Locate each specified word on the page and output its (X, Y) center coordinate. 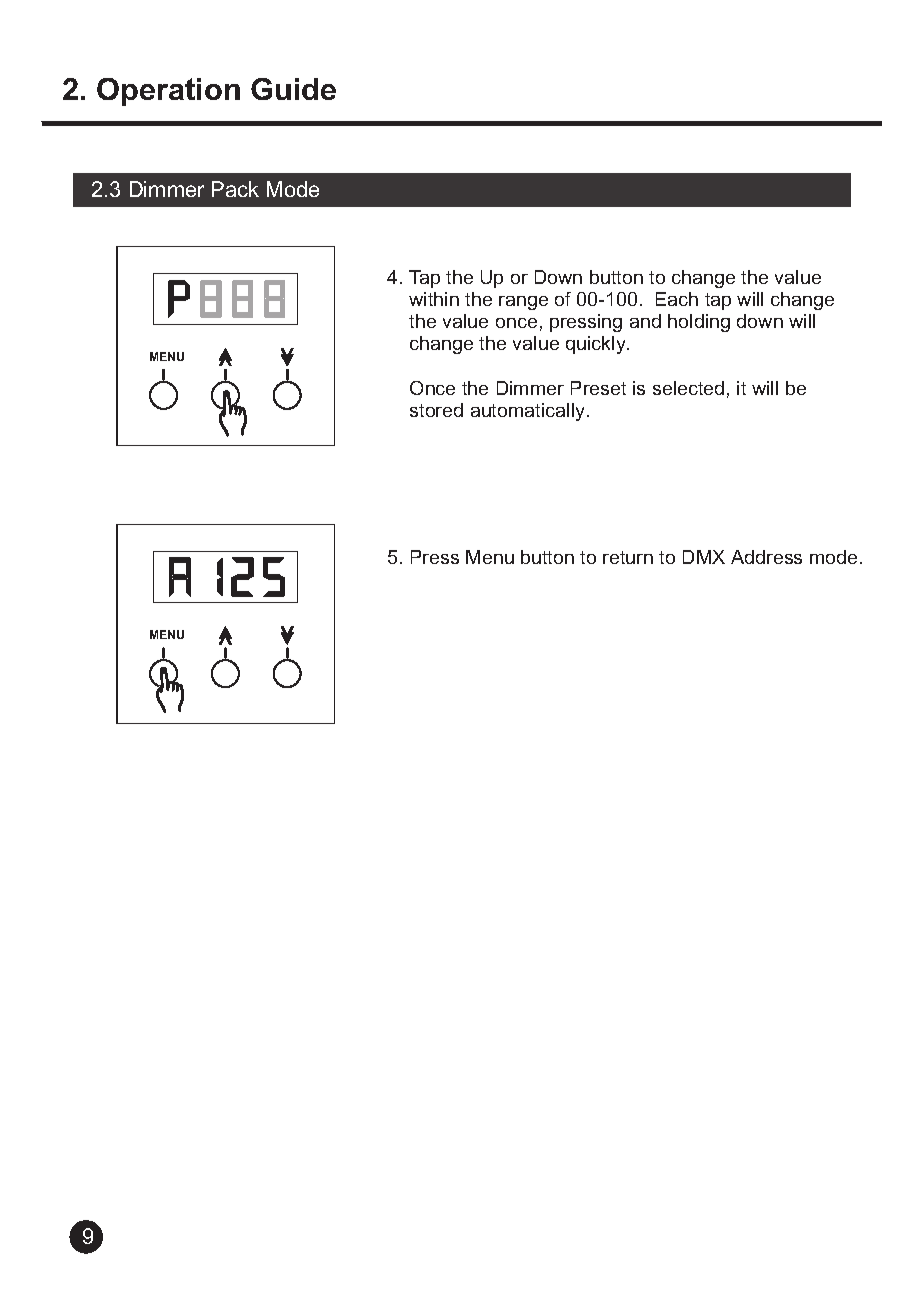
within (434, 299)
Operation (168, 92)
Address (766, 557)
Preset (598, 388)
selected (688, 388)
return (628, 557)
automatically (529, 412)
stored (436, 410)
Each (677, 299)
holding (699, 323)
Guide (293, 89)
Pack (235, 189)
